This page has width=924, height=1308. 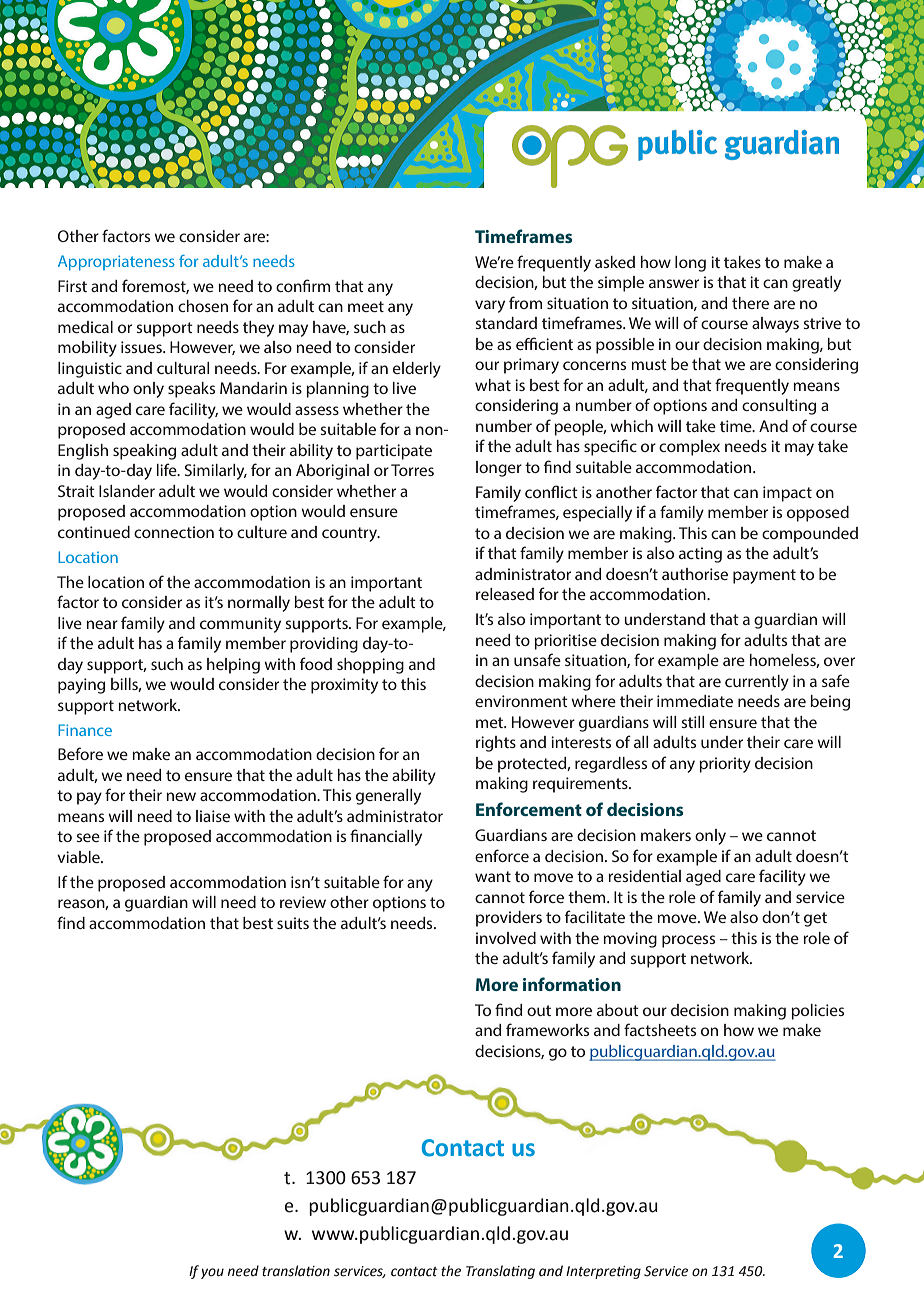 What do you see at coordinates (603, 1272) in the page?
I see `Interpreting` at bounding box center [603, 1272].
